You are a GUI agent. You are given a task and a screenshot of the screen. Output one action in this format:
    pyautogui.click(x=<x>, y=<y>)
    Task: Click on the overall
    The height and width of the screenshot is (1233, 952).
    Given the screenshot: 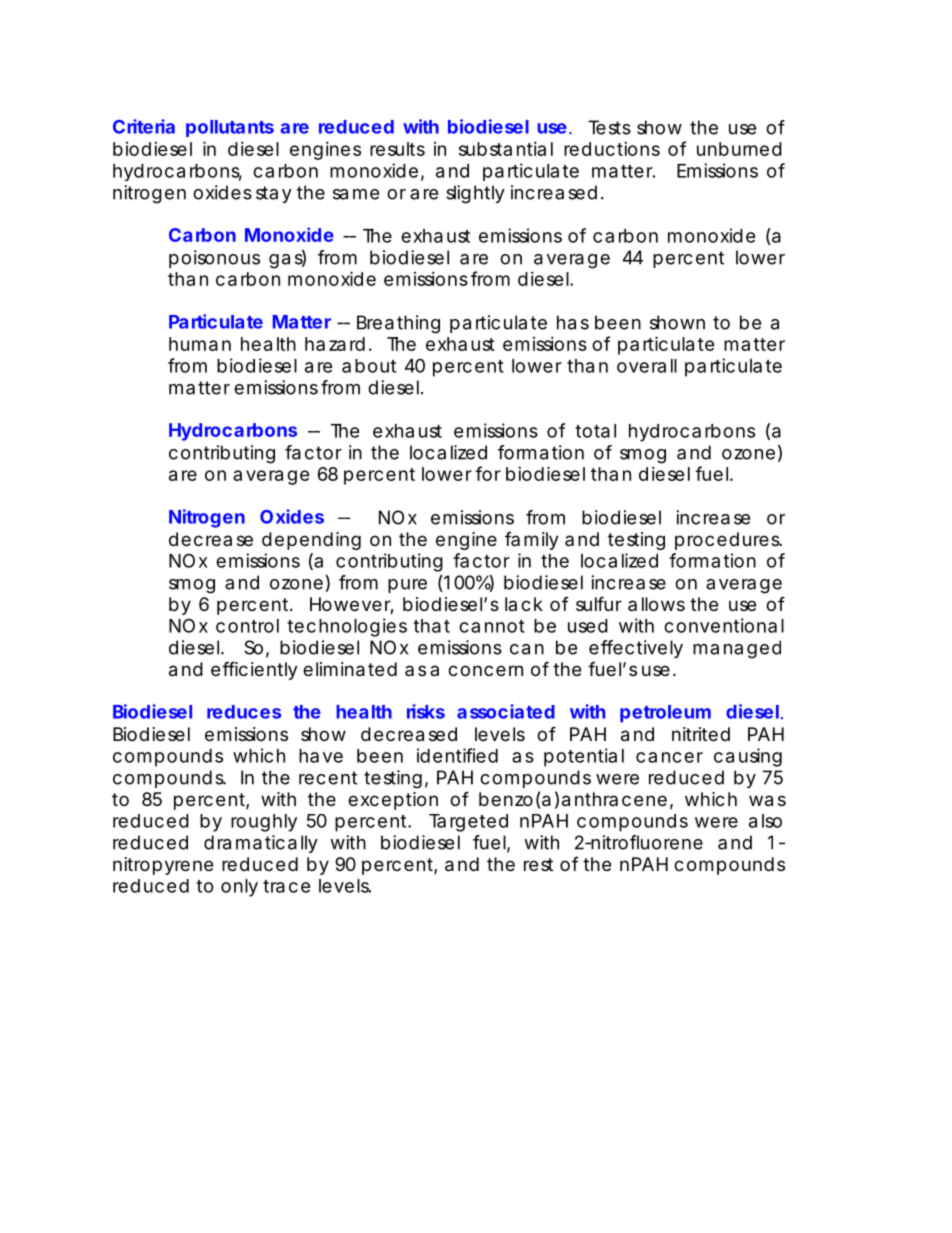 What is the action you would take?
    pyautogui.click(x=647, y=366)
